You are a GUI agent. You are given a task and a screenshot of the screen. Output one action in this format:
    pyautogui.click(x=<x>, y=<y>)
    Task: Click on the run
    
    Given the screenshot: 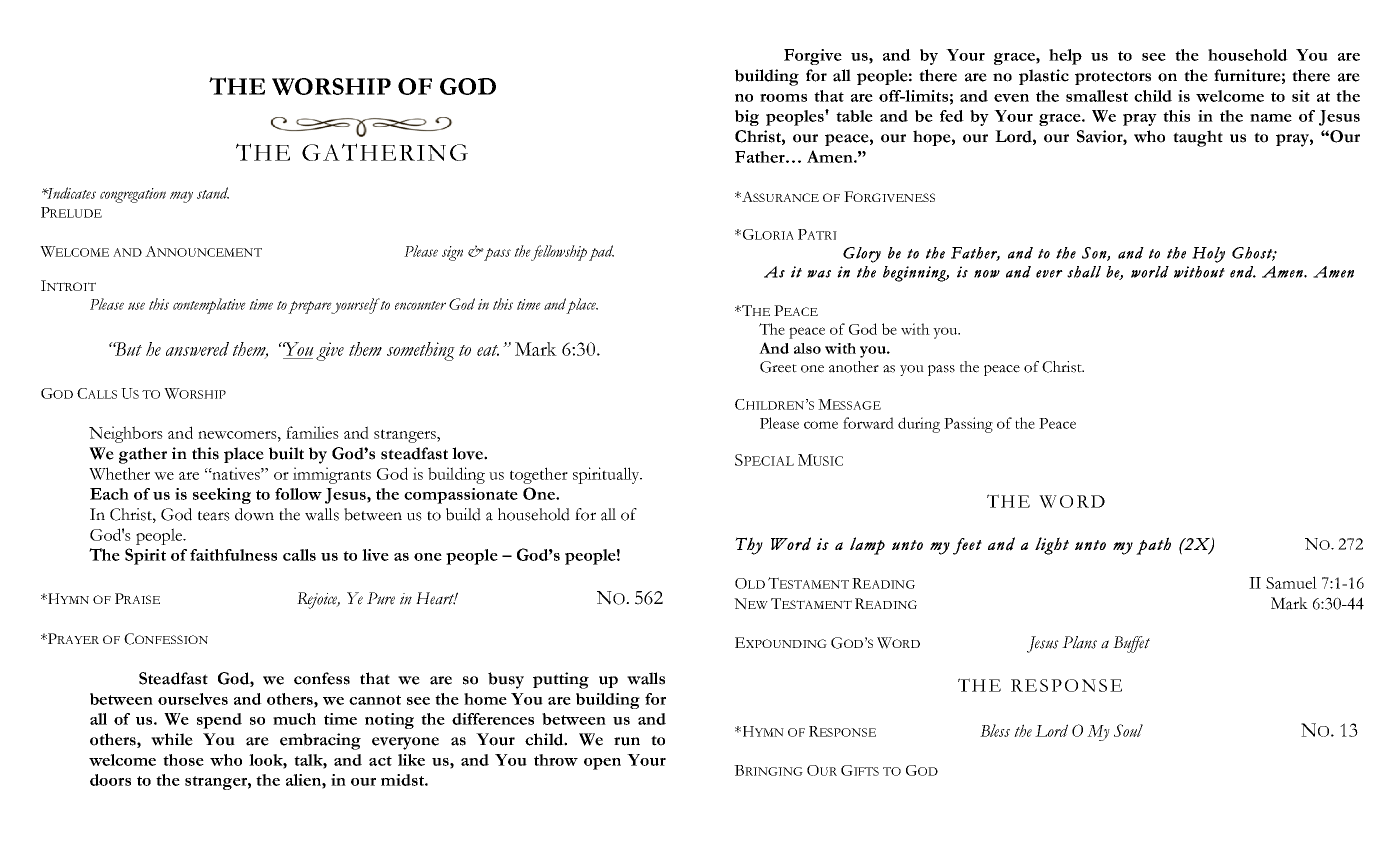 What is the action you would take?
    pyautogui.click(x=627, y=741)
